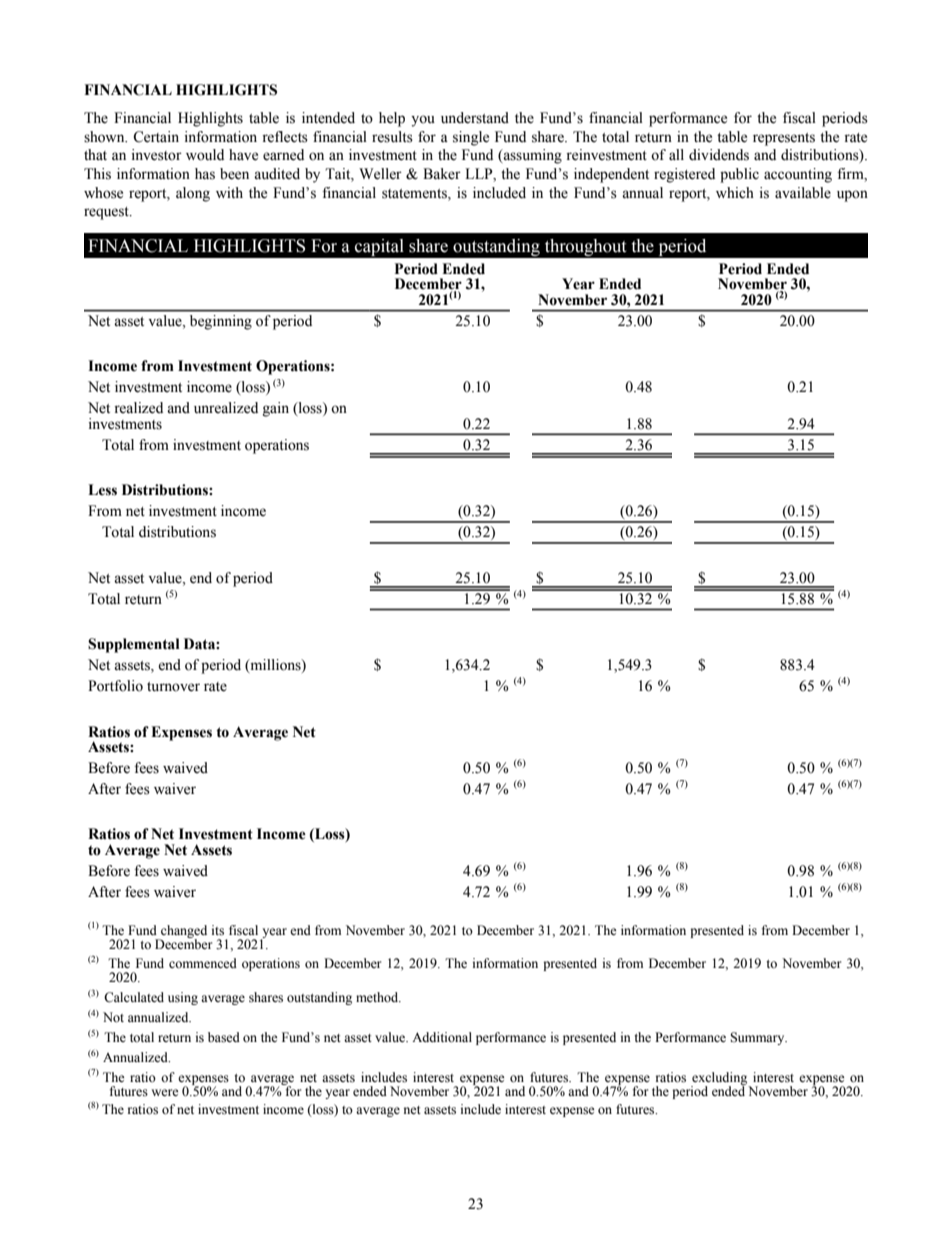 The height and width of the screenshot is (1233, 952). Describe the element at coordinates (173, 687) in the screenshot. I see `turnover` at that location.
